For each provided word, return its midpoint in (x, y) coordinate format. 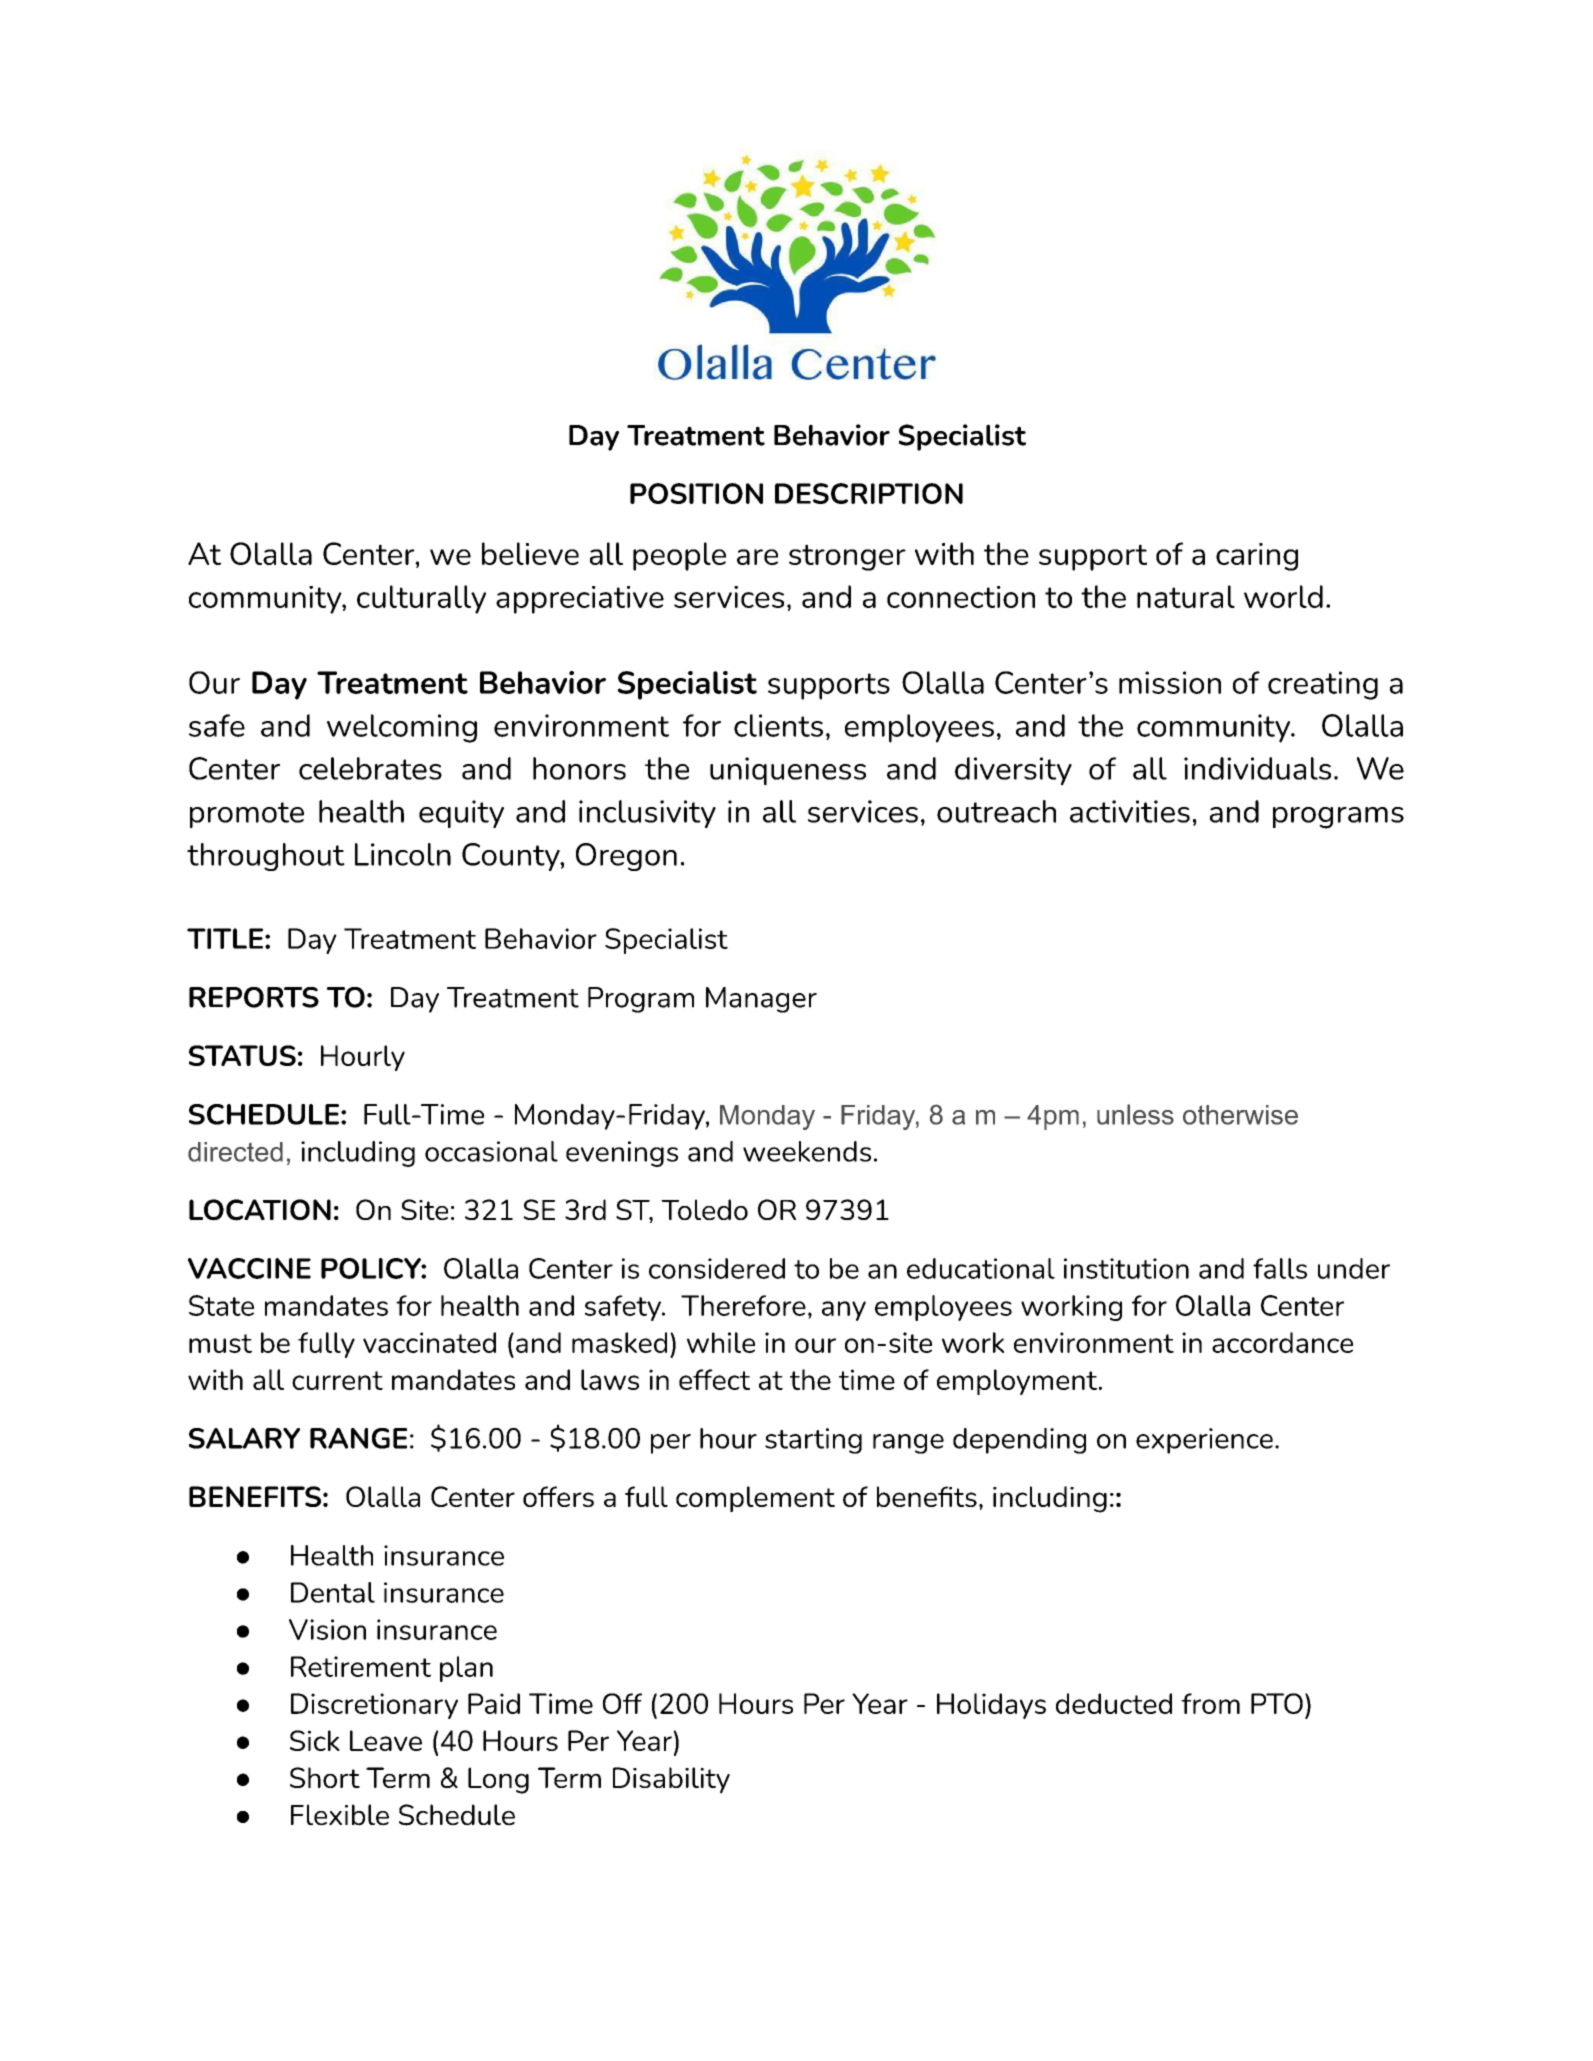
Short (325, 1777)
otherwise (1240, 1115)
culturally (421, 599)
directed (235, 1152)
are (757, 557)
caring (1257, 557)
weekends (807, 1151)
